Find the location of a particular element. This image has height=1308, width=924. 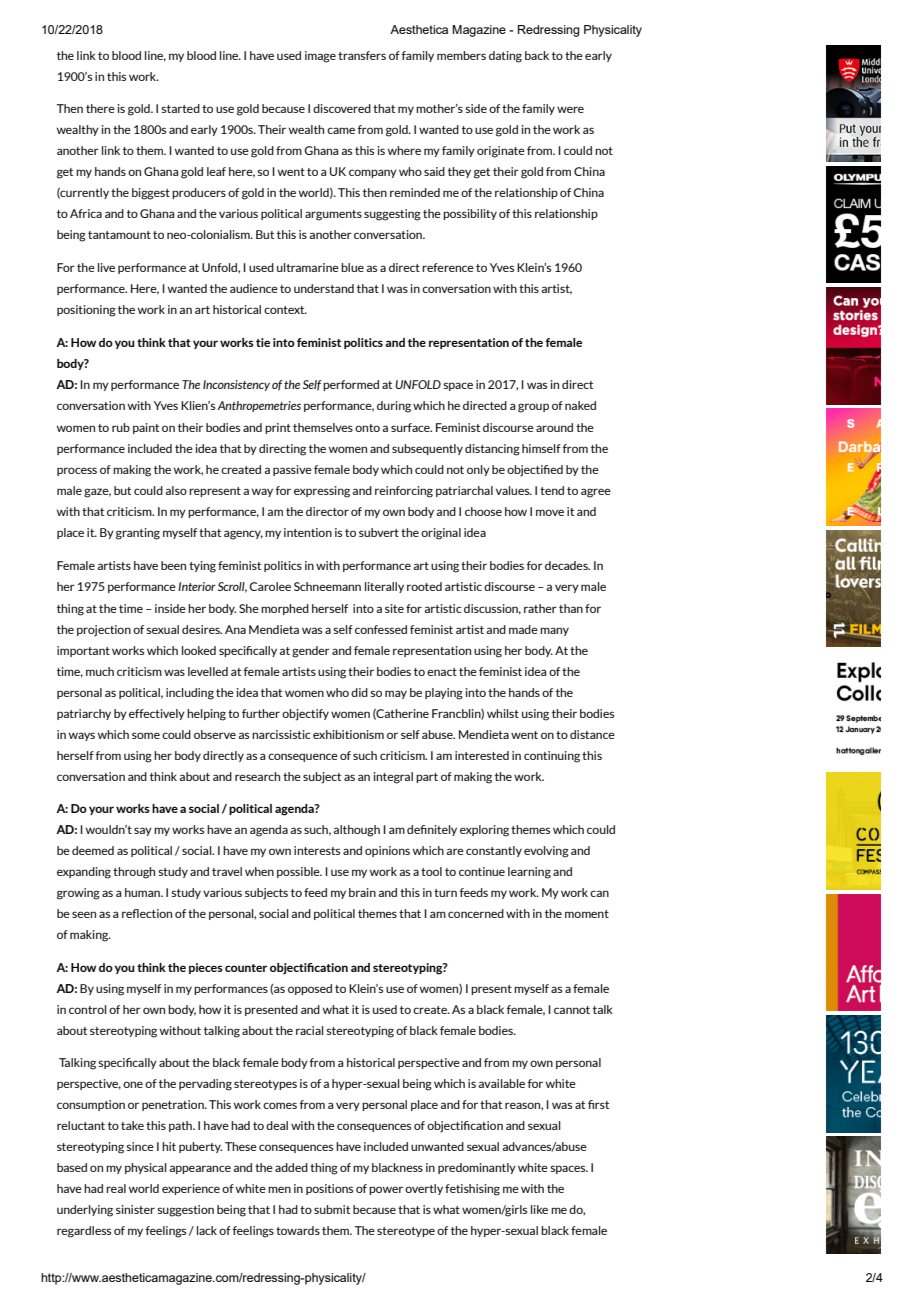

learning is located at coordinates (529, 873).
